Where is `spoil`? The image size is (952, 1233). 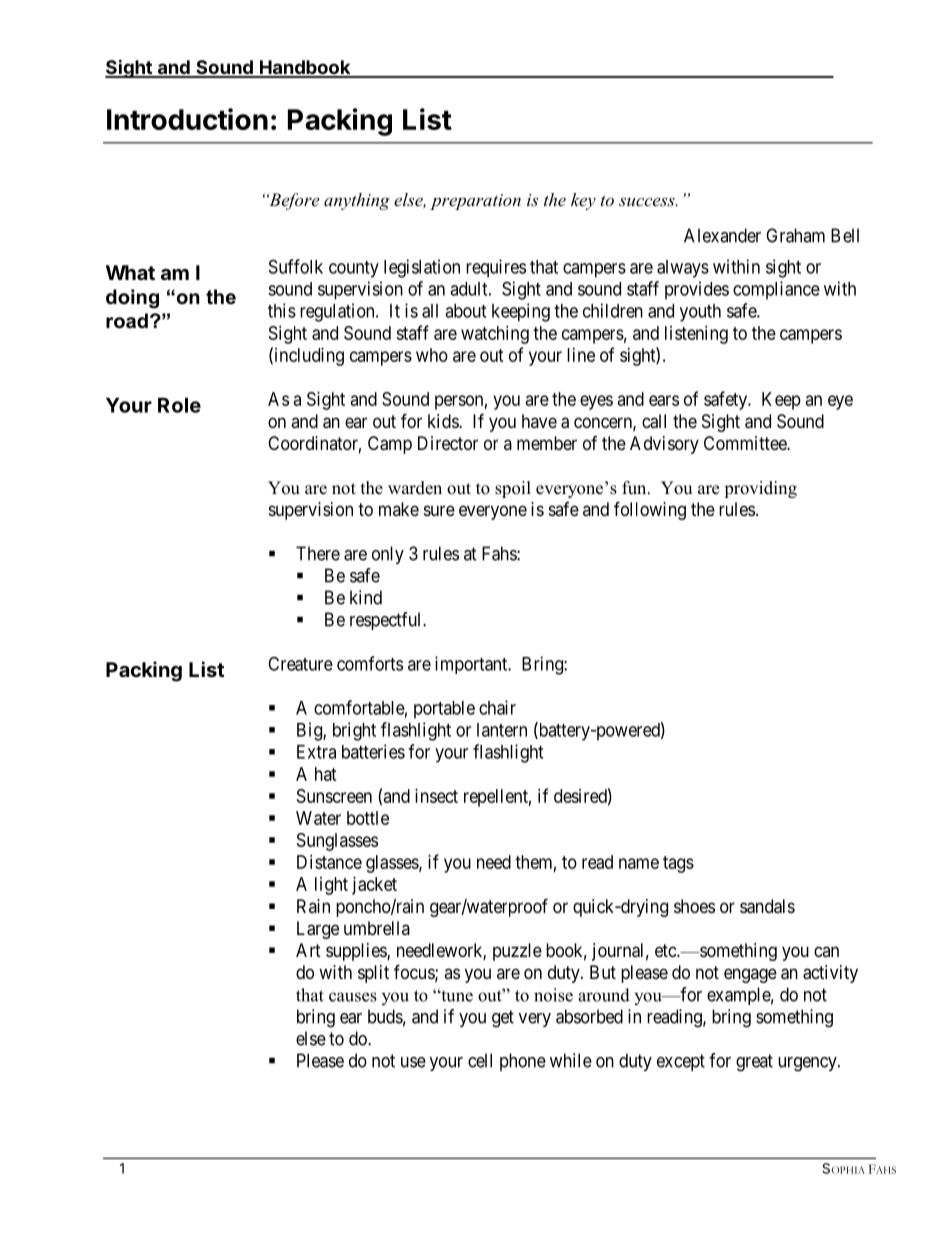 spoil is located at coordinates (513, 489).
